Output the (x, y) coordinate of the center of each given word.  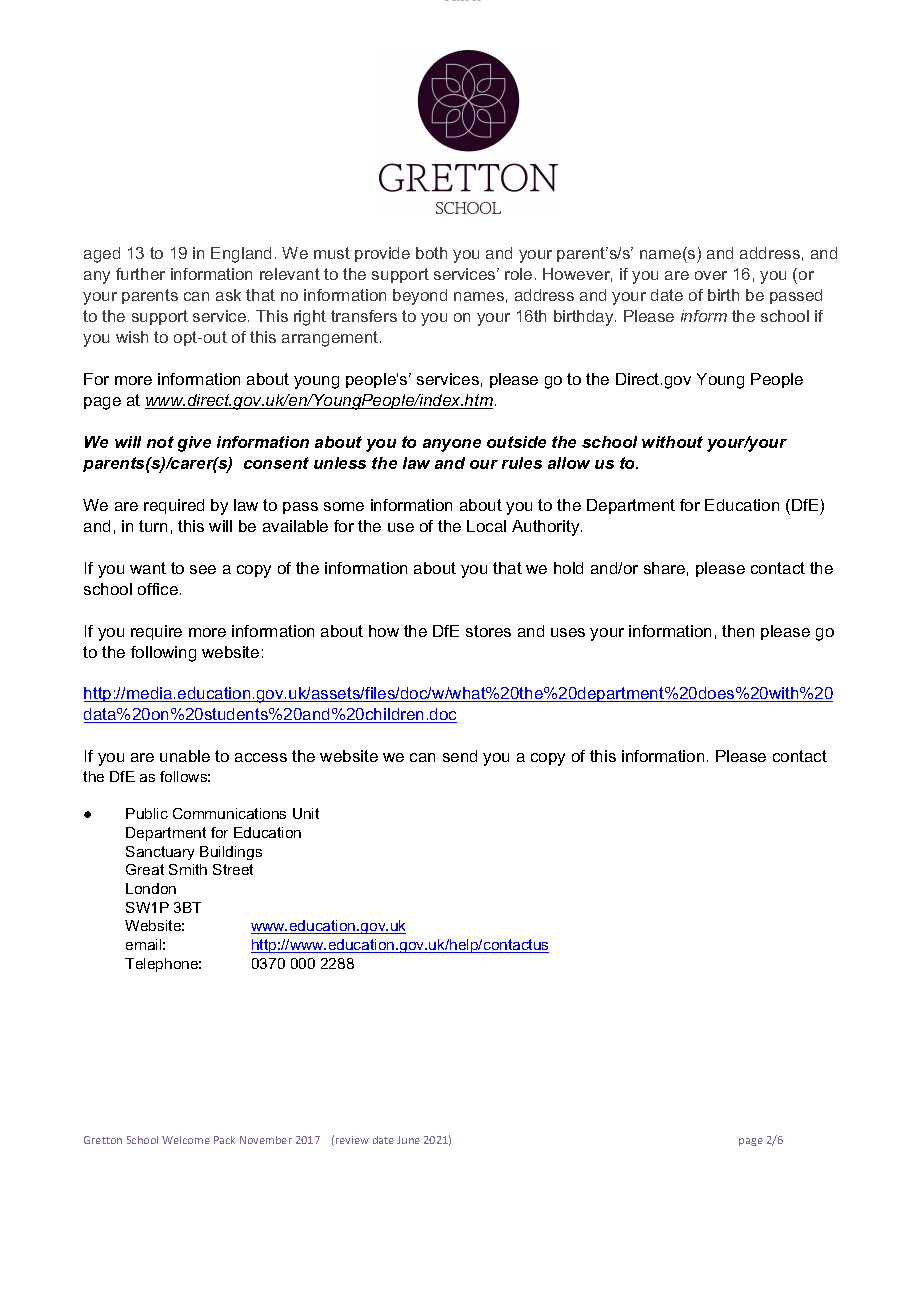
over (711, 275)
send (460, 756)
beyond (420, 297)
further (140, 274)
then (738, 631)
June (408, 1140)
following (163, 654)
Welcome (186, 1140)
